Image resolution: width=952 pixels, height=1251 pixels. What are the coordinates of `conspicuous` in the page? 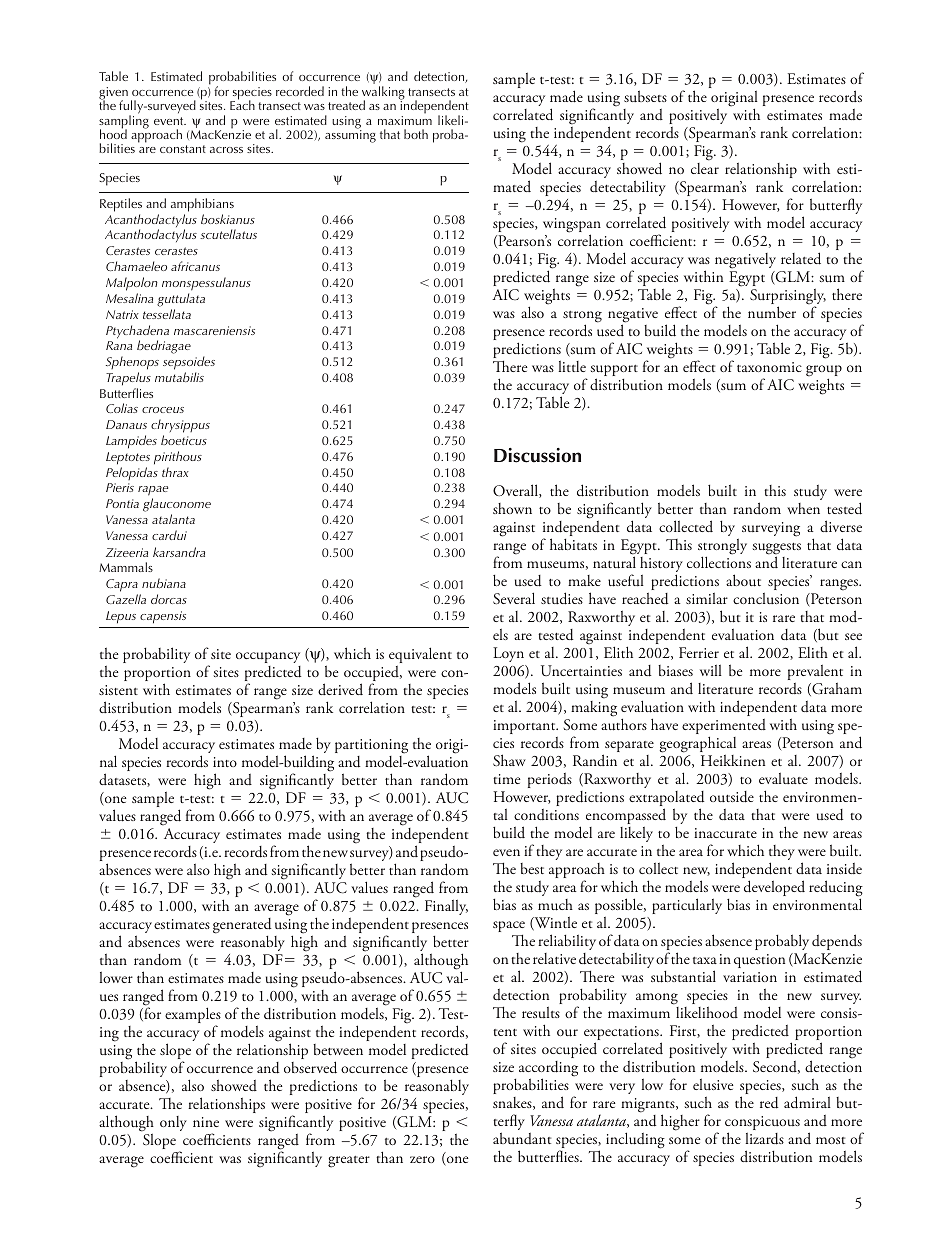 It's located at (762, 1124).
